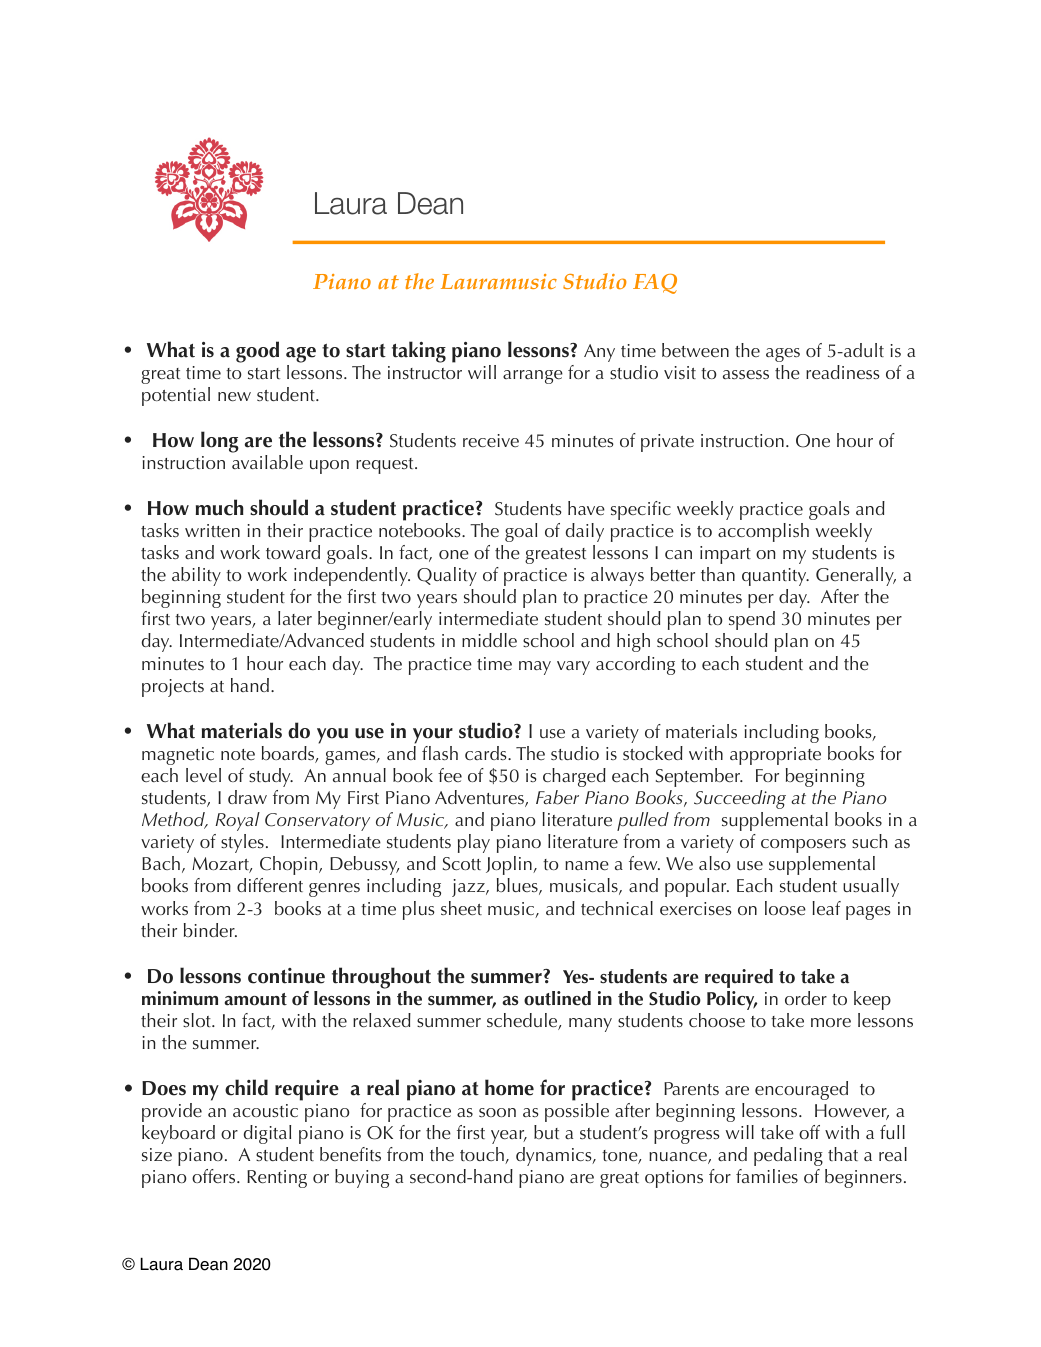 The height and width of the screenshot is (1347, 1041). I want to click on outlined, so click(557, 998).
